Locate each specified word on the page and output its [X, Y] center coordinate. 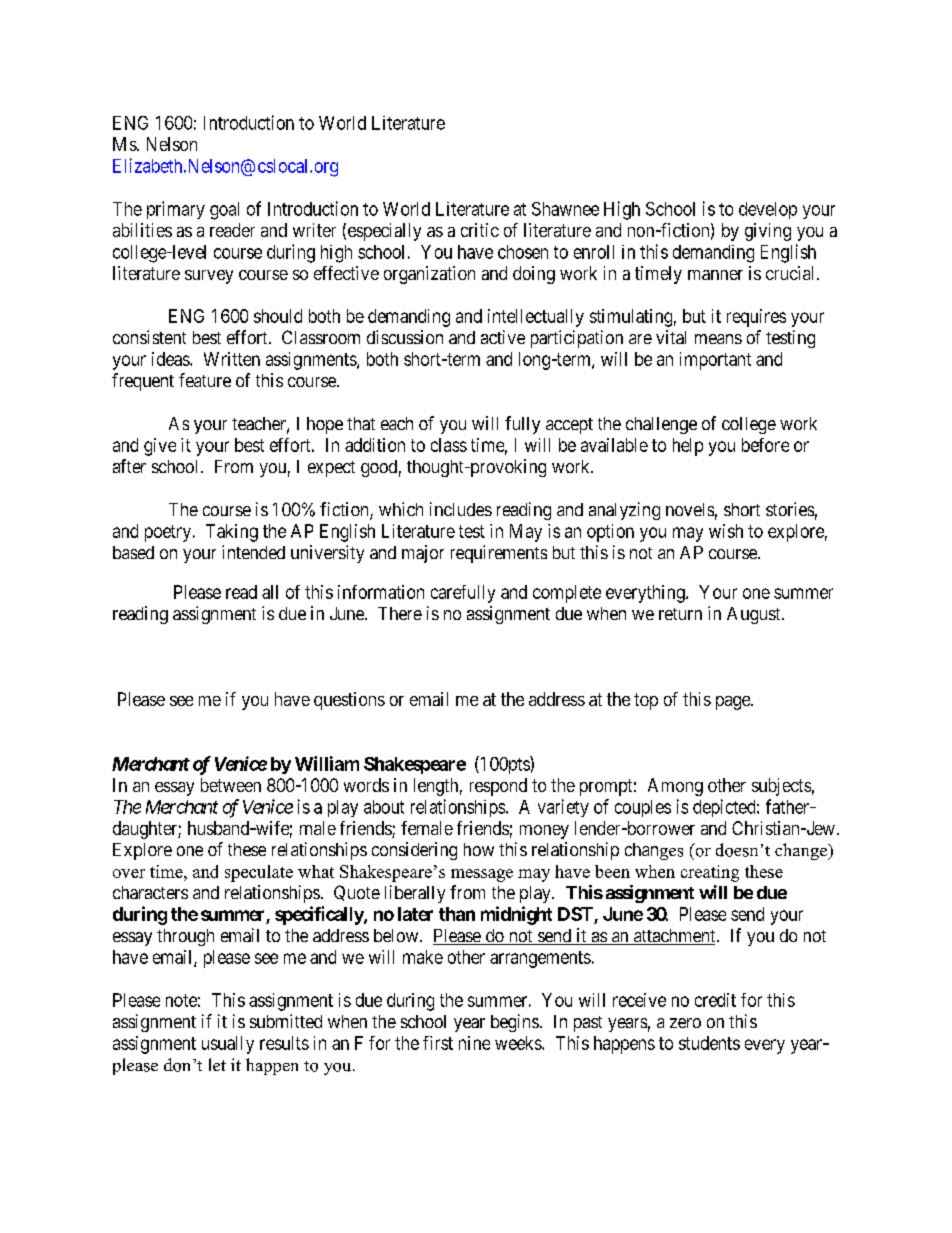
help [688, 447]
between [231, 785]
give [160, 447]
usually [228, 1045]
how [479, 849]
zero [685, 1023]
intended [253, 552]
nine [474, 1043]
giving [768, 232]
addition [375, 445]
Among [675, 787]
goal [224, 211]
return [680, 614]
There [400, 613]
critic [480, 230]
